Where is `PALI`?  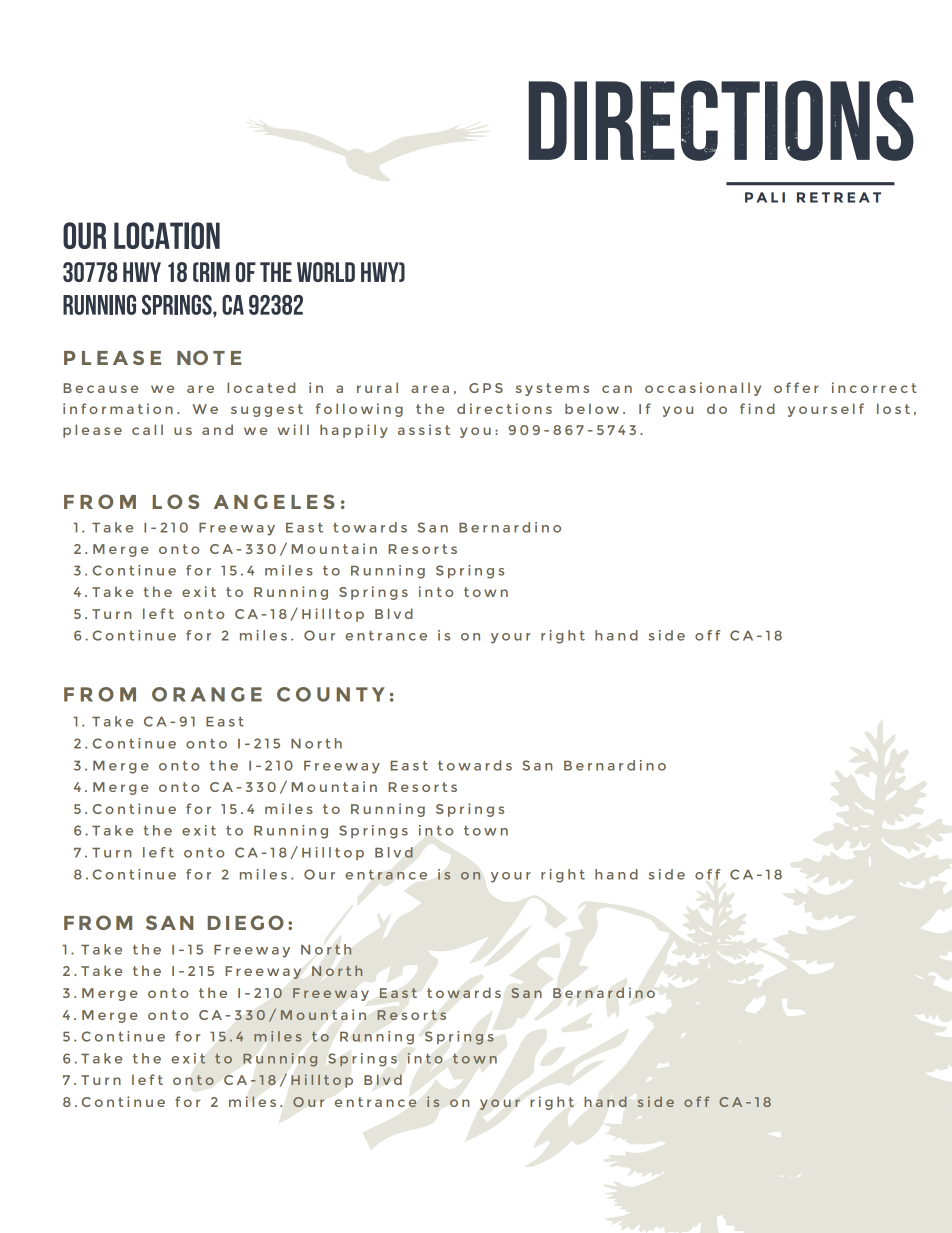 PALI is located at coordinates (765, 197).
